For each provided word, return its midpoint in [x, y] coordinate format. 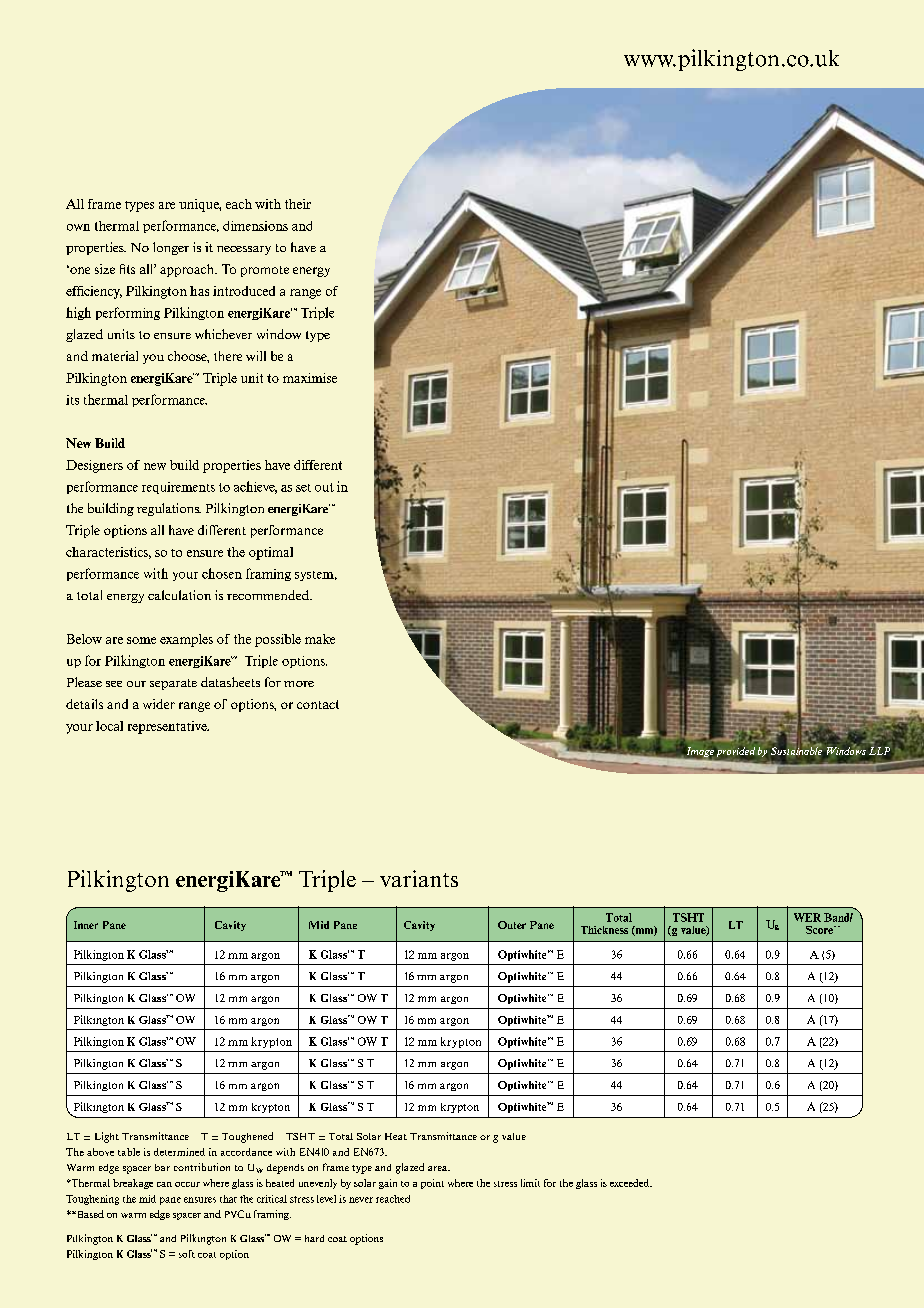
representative [168, 727]
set [303, 488]
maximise [310, 378]
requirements [178, 488]
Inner [86, 925]
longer [171, 248]
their [298, 204]
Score [820, 930]
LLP [879, 751]
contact [318, 704]
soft [187, 1254]
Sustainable [796, 749]
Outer [512, 925]
